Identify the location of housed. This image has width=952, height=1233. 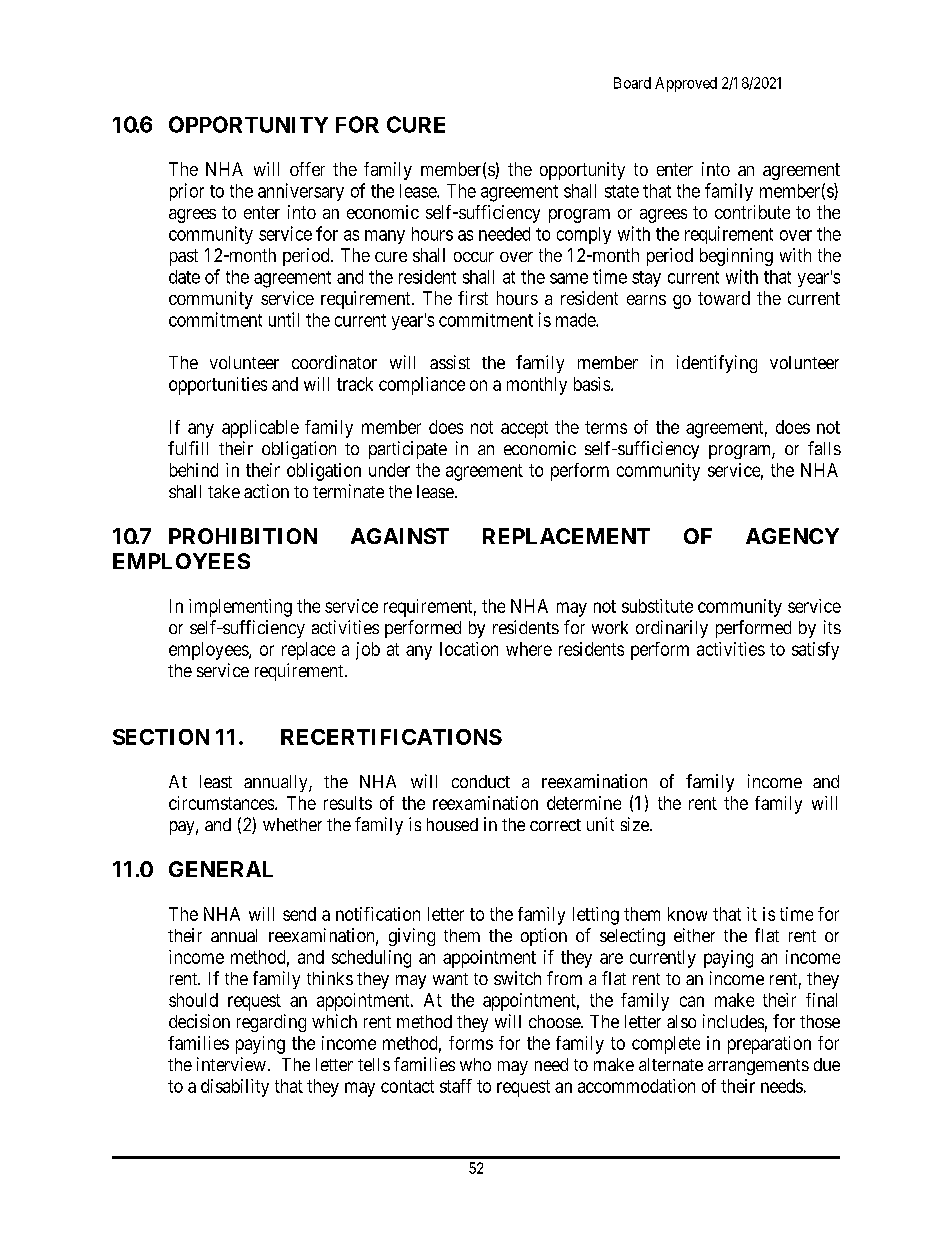
(452, 824).
